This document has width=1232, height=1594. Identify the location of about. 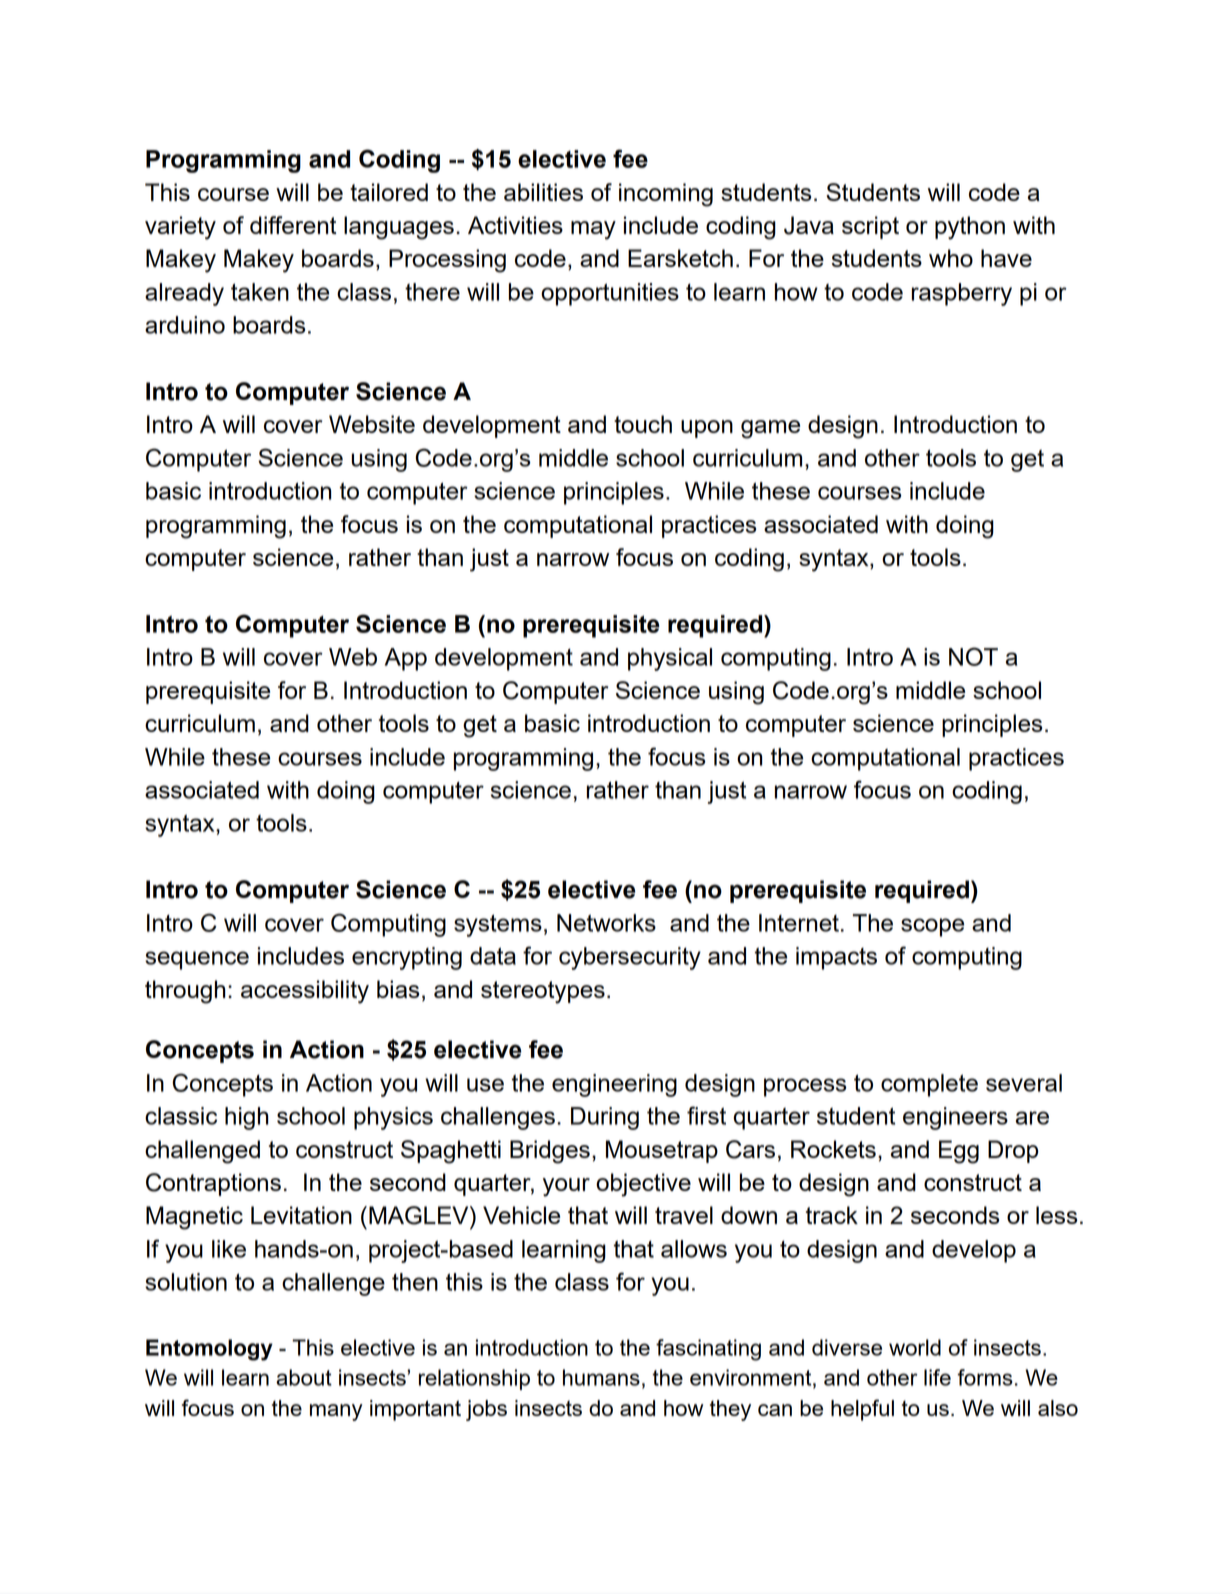
(304, 1377).
